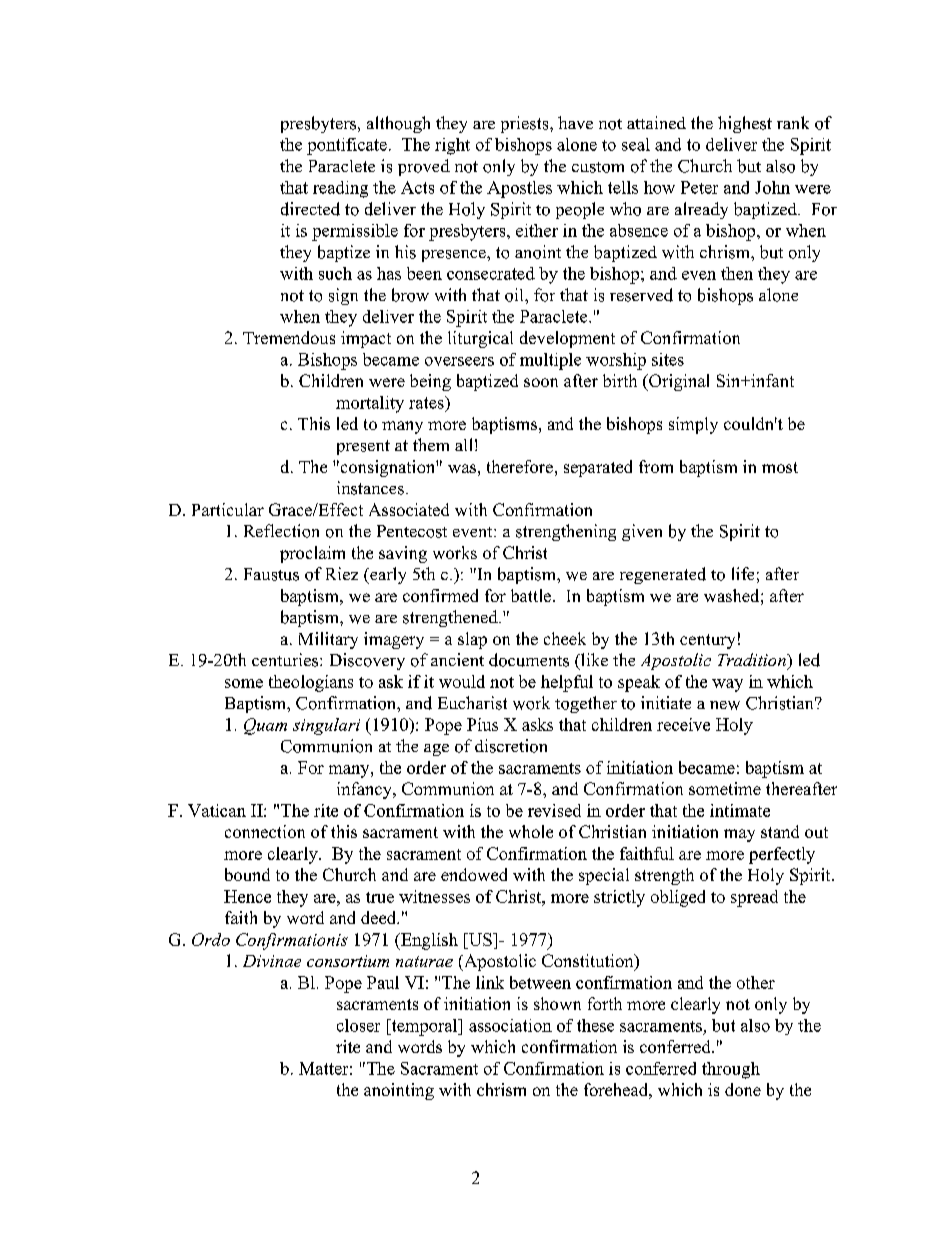 The width and height of the screenshot is (952, 1233). Describe the element at coordinates (358, 1025) in the screenshot. I see `closer` at that location.
